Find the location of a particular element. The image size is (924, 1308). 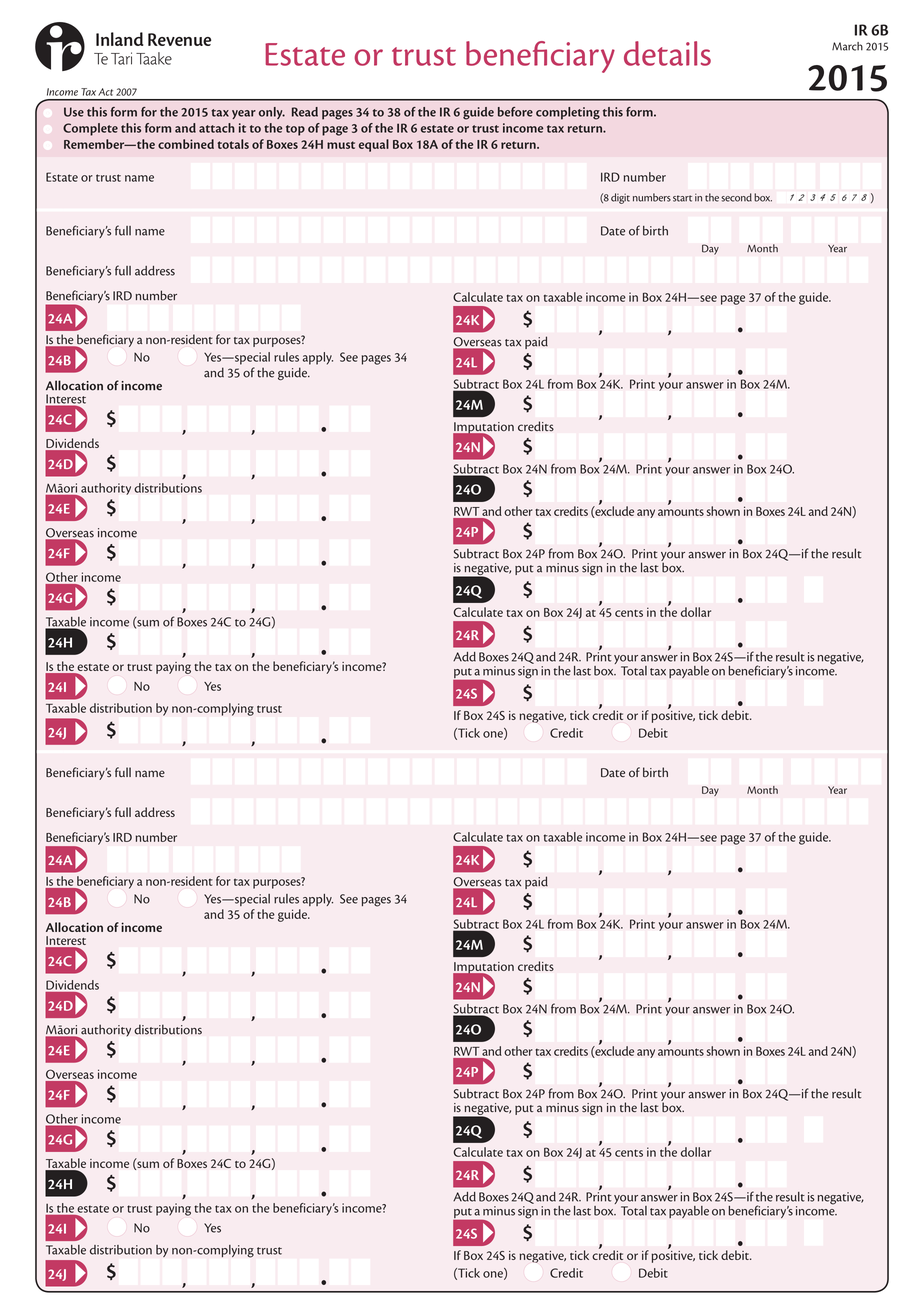

equal is located at coordinates (374, 145).
